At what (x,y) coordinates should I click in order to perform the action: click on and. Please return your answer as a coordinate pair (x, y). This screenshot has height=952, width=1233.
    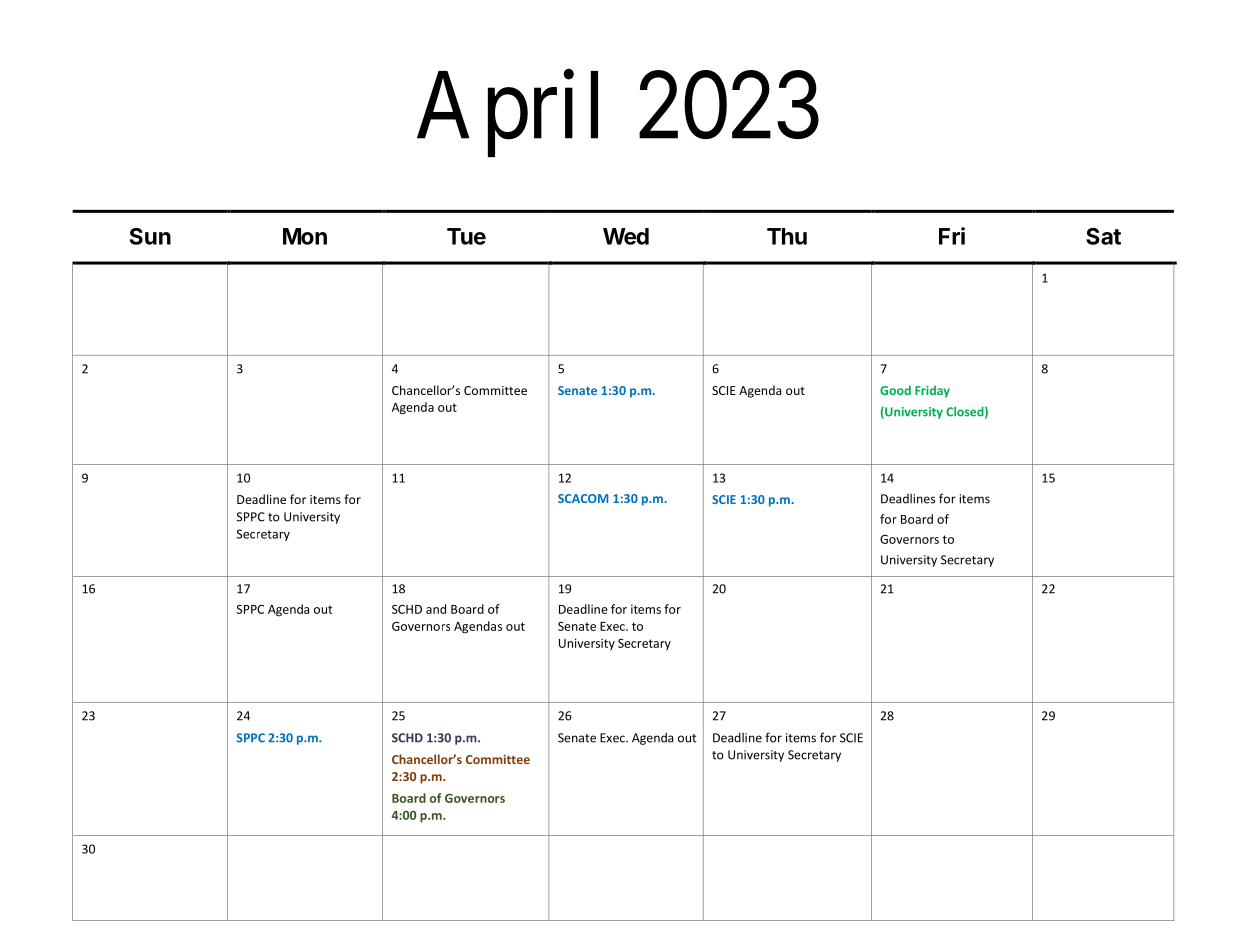
    Looking at the image, I should click on (436, 609).
